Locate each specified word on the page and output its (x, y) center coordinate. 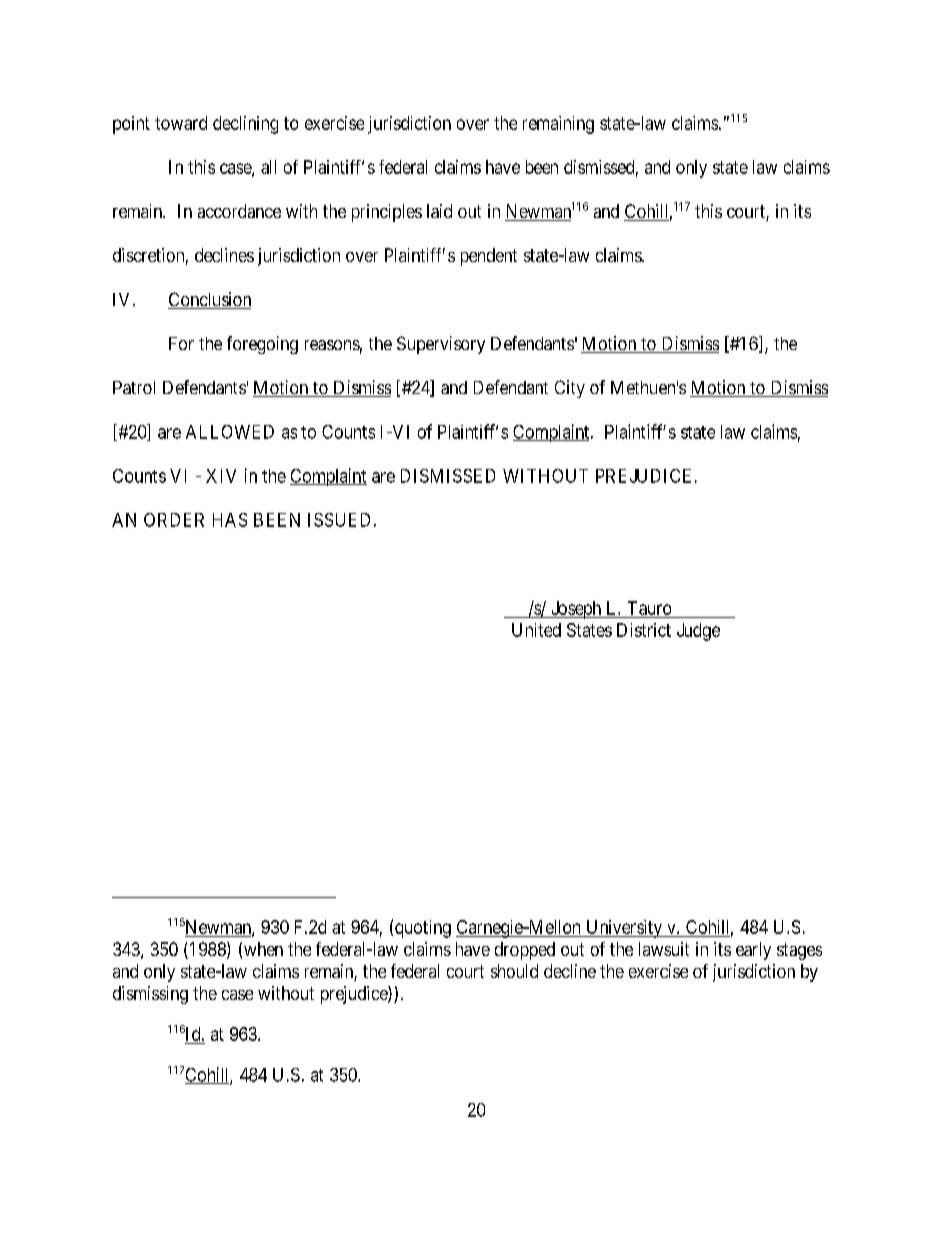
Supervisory (441, 345)
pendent (489, 257)
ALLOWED (230, 432)
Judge (698, 632)
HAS (230, 520)
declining (245, 125)
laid (439, 211)
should (514, 971)
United (536, 630)
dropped (525, 951)
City (570, 389)
